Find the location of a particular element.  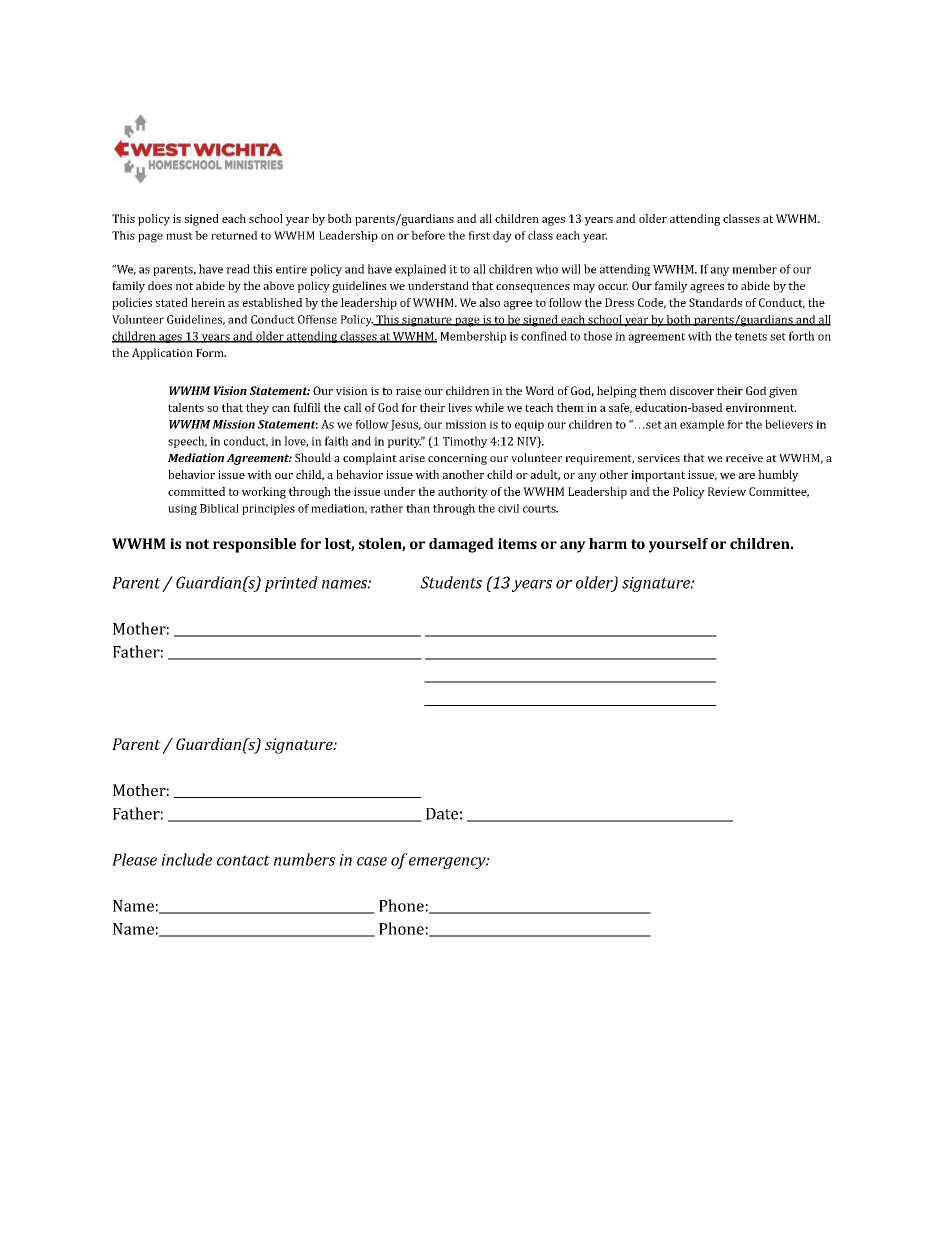

include is located at coordinates (186, 859).
